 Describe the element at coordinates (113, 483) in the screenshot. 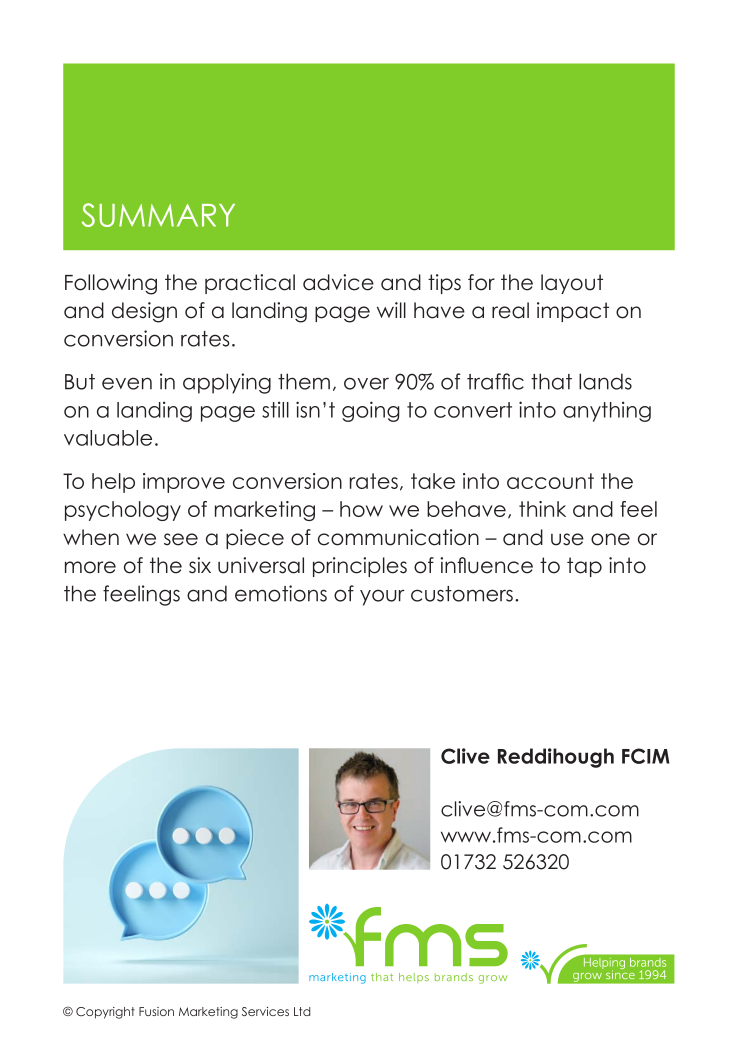

I see `help` at that location.
